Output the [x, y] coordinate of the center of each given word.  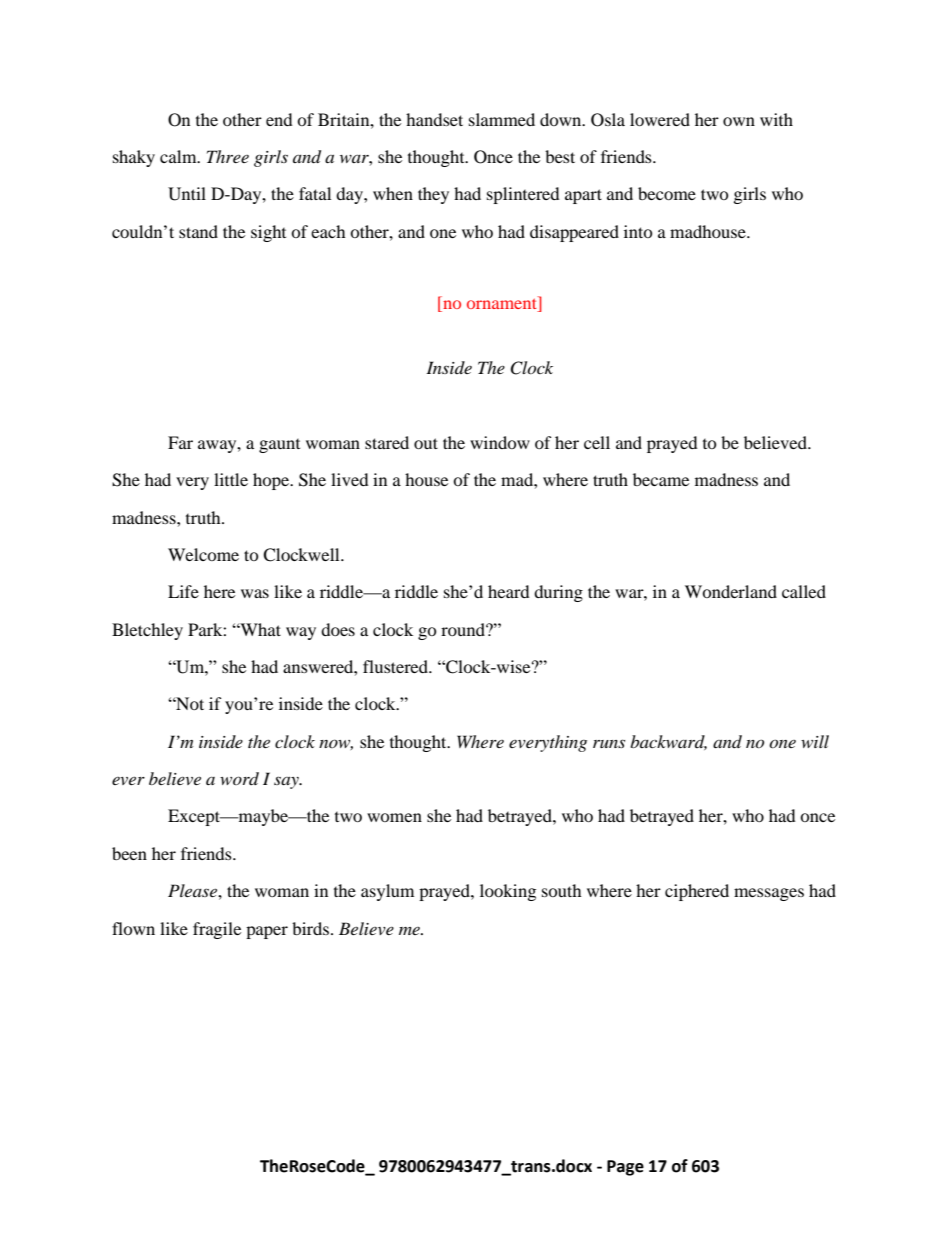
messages [769, 894]
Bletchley [147, 631]
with [776, 119]
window [500, 442]
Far [180, 442]
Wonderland [731, 591]
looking [508, 892]
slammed [502, 119]
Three [228, 156]
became [661, 479]
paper [267, 932]
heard [509, 591]
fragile [217, 930]
